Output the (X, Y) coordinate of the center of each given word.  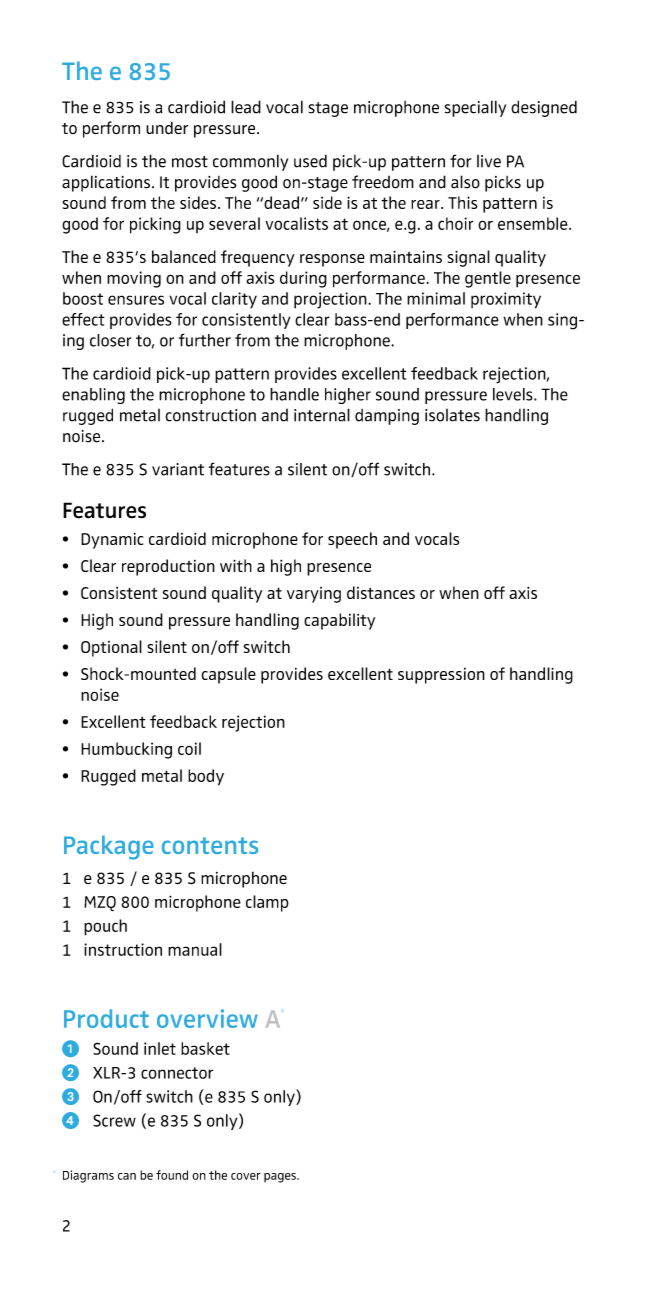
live (489, 161)
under (167, 128)
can (127, 1176)
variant (178, 469)
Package (109, 847)
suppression (441, 676)
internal (322, 415)
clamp (267, 903)
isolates (452, 415)
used (310, 161)
